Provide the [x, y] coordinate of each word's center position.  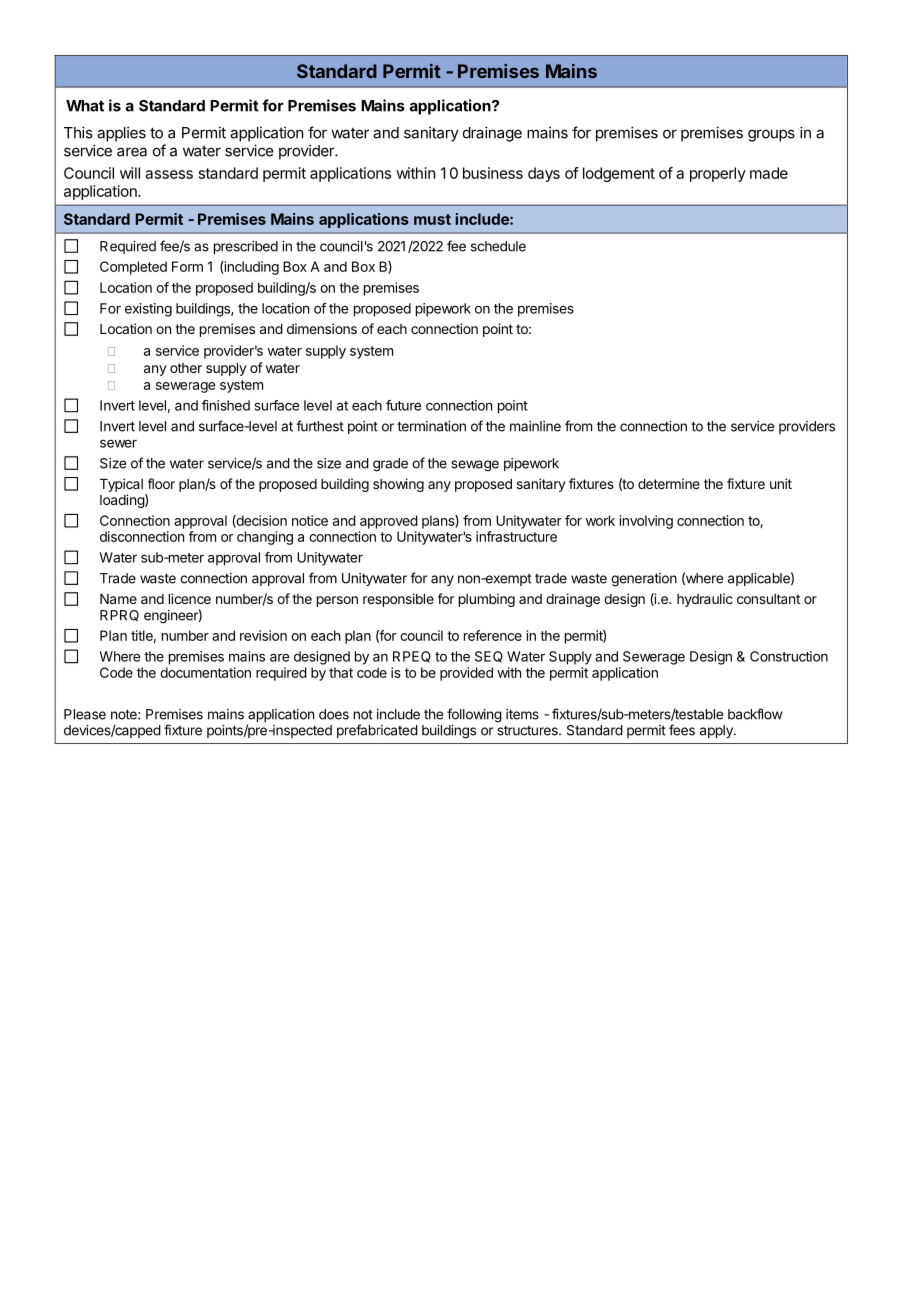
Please [85, 714]
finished [226, 405]
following [474, 715]
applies [121, 134]
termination [431, 426]
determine [669, 483]
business [493, 173]
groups [771, 135]
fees [682, 730]
